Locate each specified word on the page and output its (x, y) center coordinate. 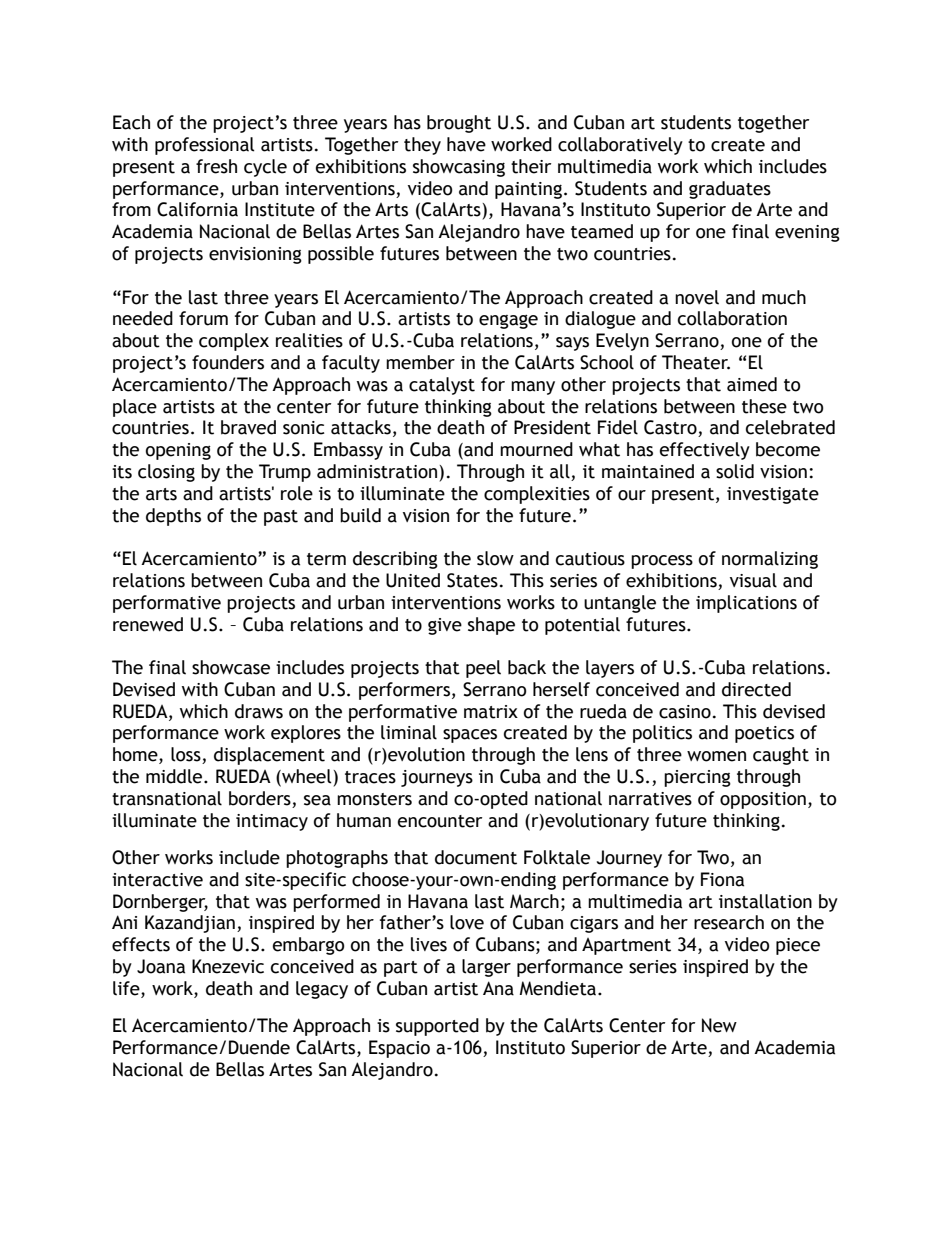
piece (798, 946)
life (127, 988)
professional (205, 146)
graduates (730, 190)
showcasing (459, 168)
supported (437, 1027)
